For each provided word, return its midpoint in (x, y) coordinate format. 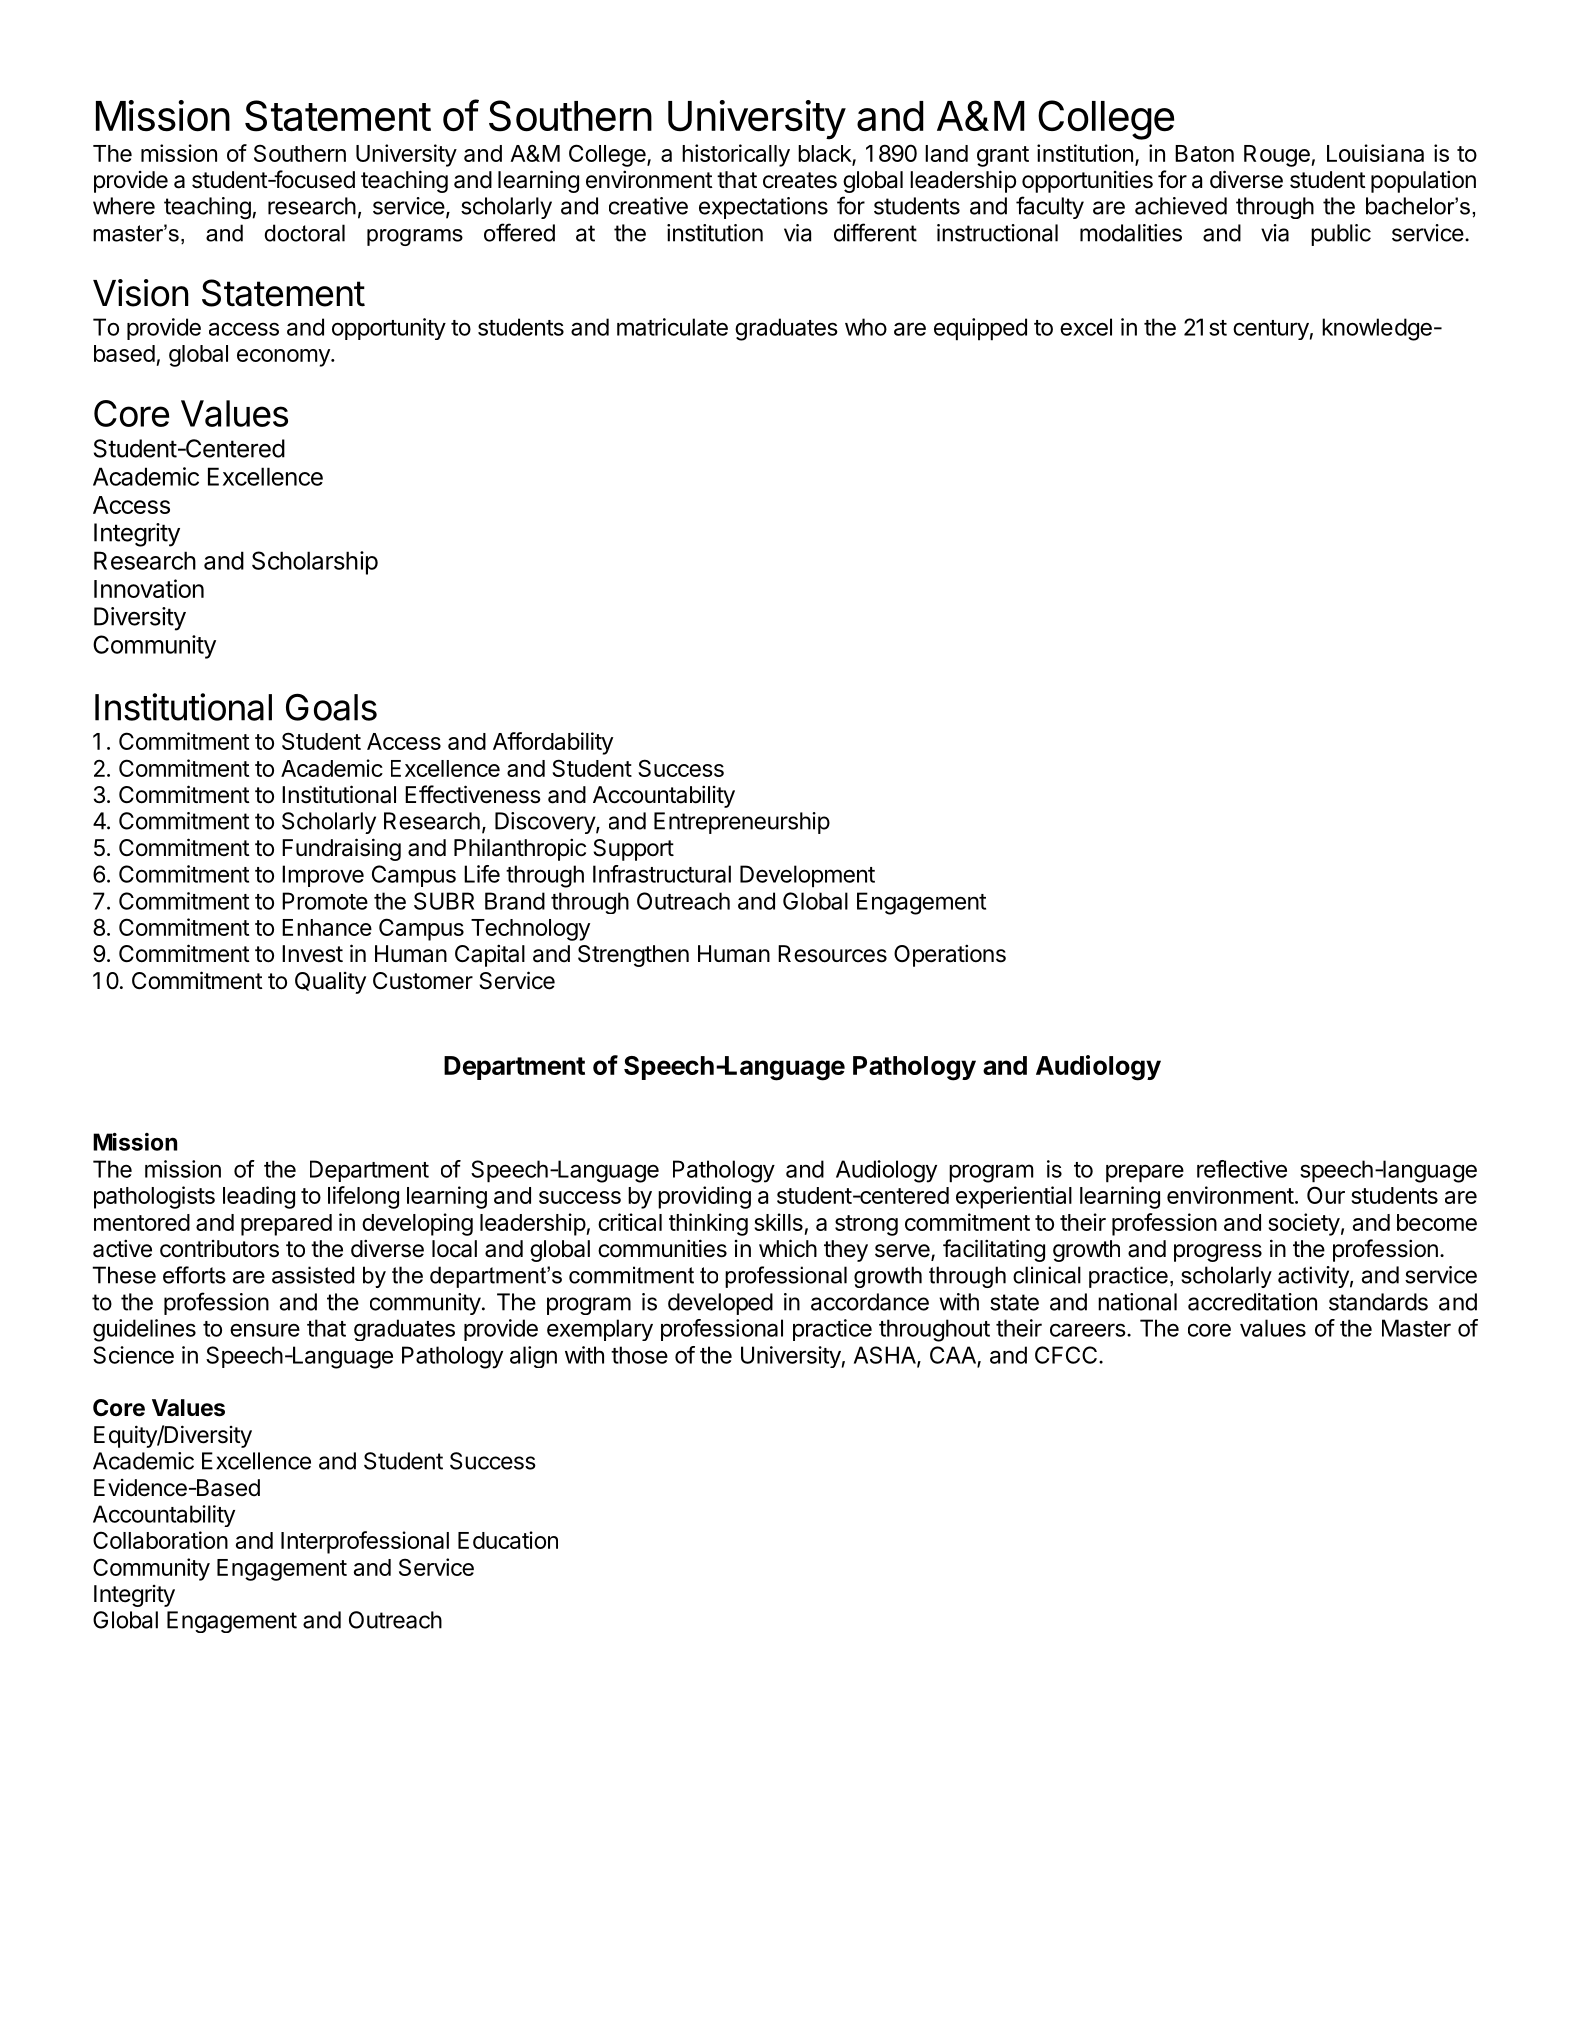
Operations (950, 955)
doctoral (304, 233)
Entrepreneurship (742, 823)
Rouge (1278, 156)
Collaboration (160, 1540)
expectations (763, 208)
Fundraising (341, 849)
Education (508, 1540)
